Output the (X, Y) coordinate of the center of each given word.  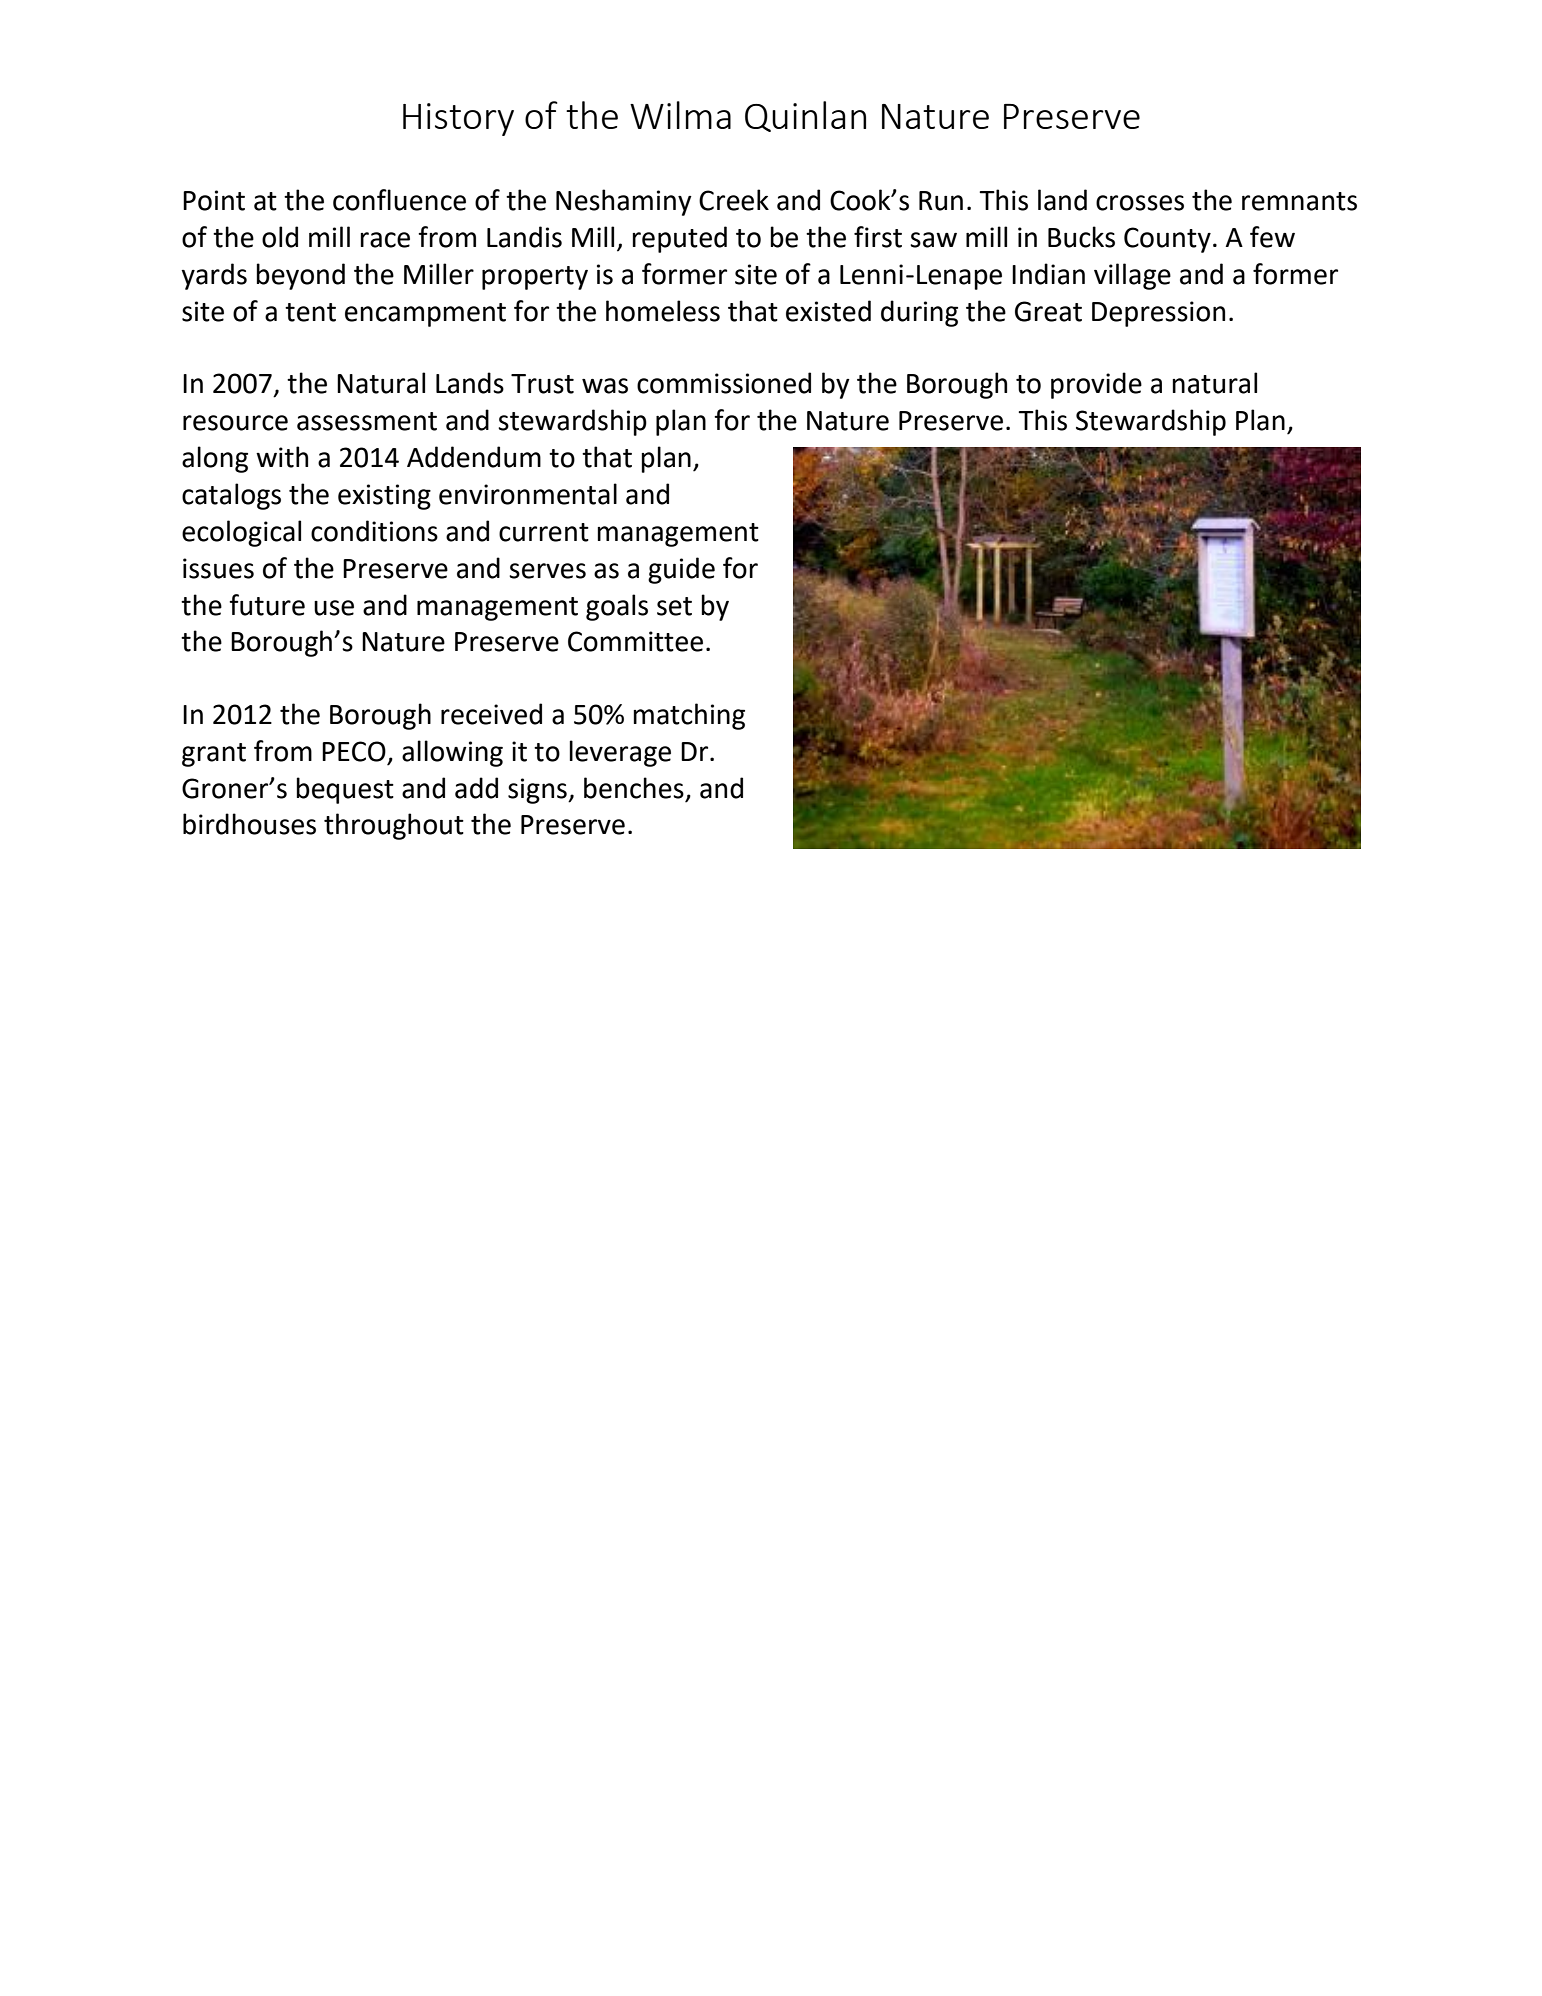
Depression (1158, 314)
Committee (635, 641)
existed (828, 311)
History (458, 119)
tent (310, 312)
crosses (1140, 203)
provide (1096, 385)
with (282, 457)
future (267, 605)
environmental (528, 494)
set (674, 606)
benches (634, 788)
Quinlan (805, 116)
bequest (345, 790)
